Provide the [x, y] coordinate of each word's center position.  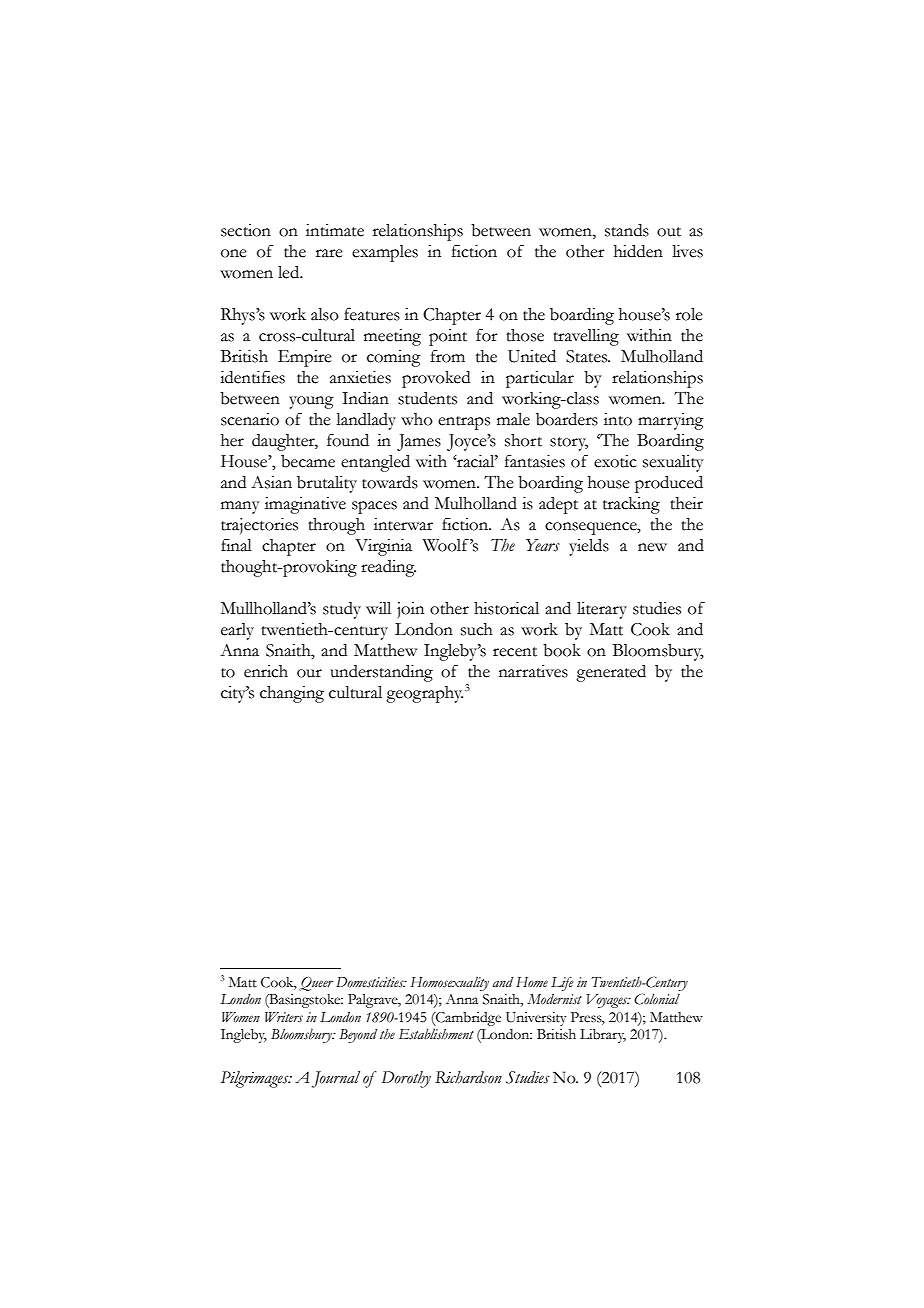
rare [329, 253]
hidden [638, 251]
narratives [533, 671]
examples [385, 253]
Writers [284, 1017]
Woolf [446, 545]
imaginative [305, 505]
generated [611, 673]
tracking [631, 505]
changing [292, 694]
